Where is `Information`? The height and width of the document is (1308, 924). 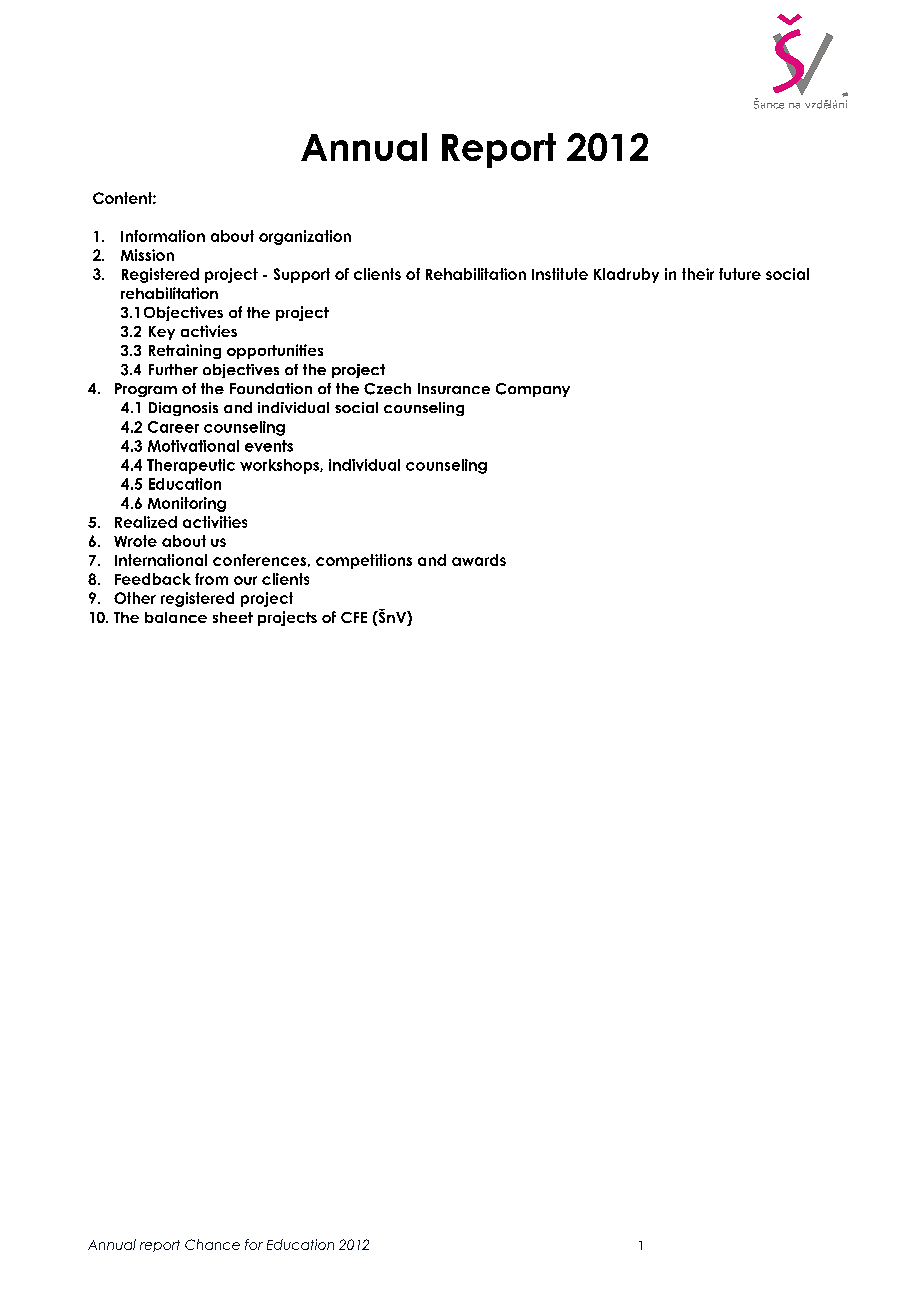 Information is located at coordinates (163, 236).
